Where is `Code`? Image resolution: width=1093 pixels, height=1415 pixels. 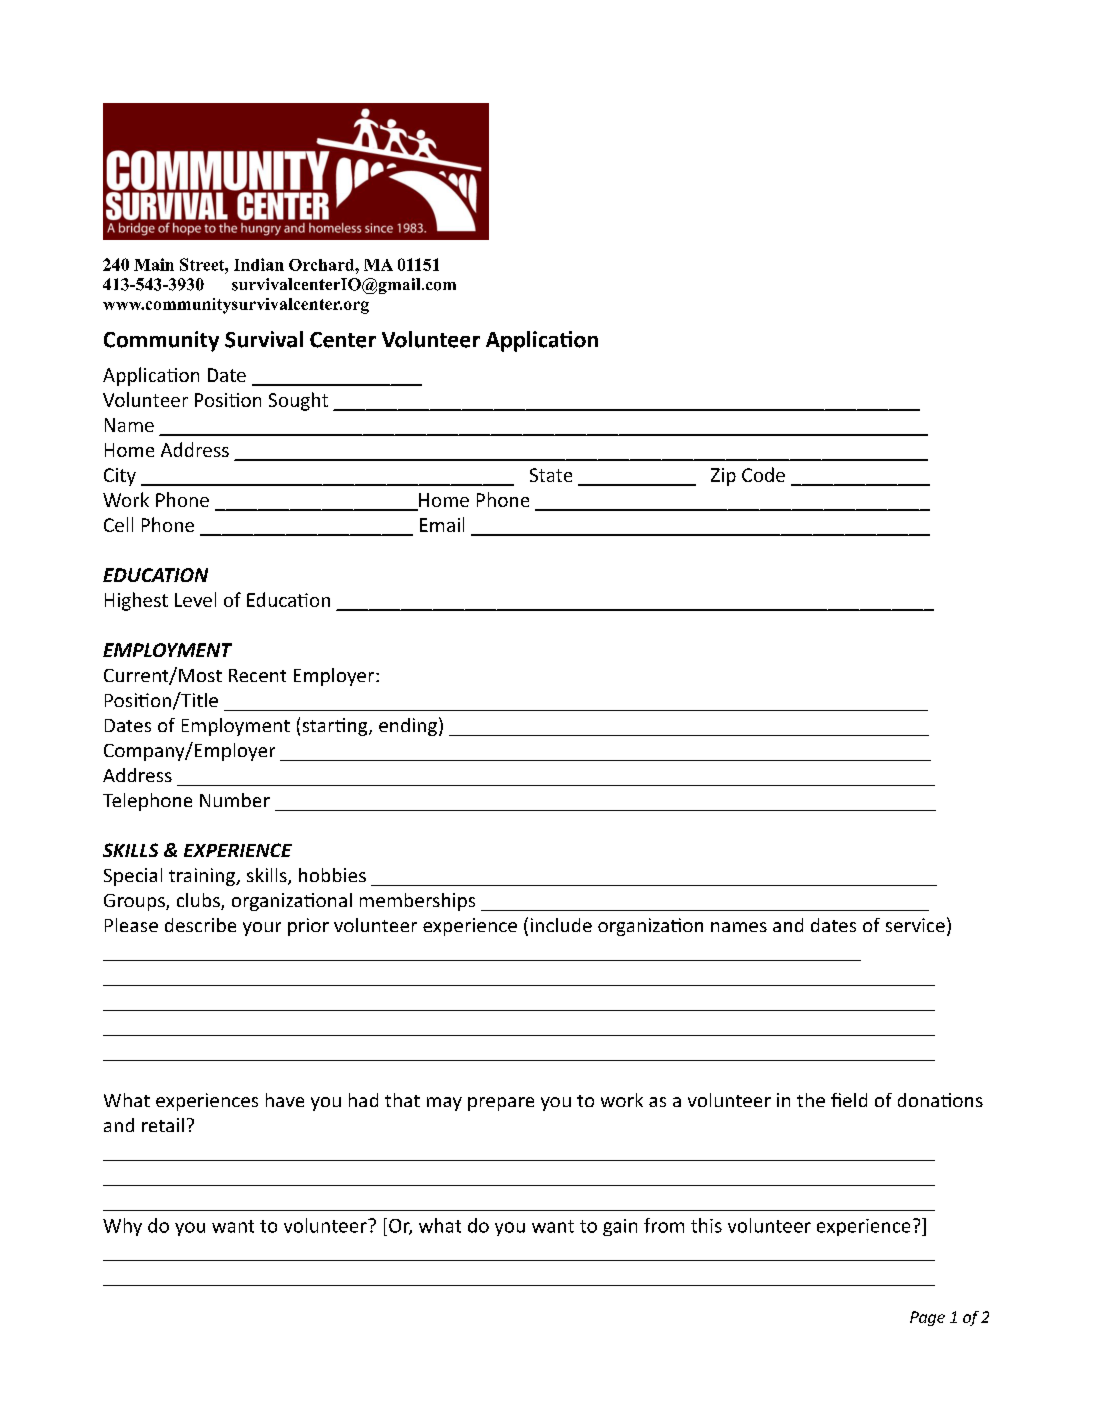 Code is located at coordinates (763, 474).
